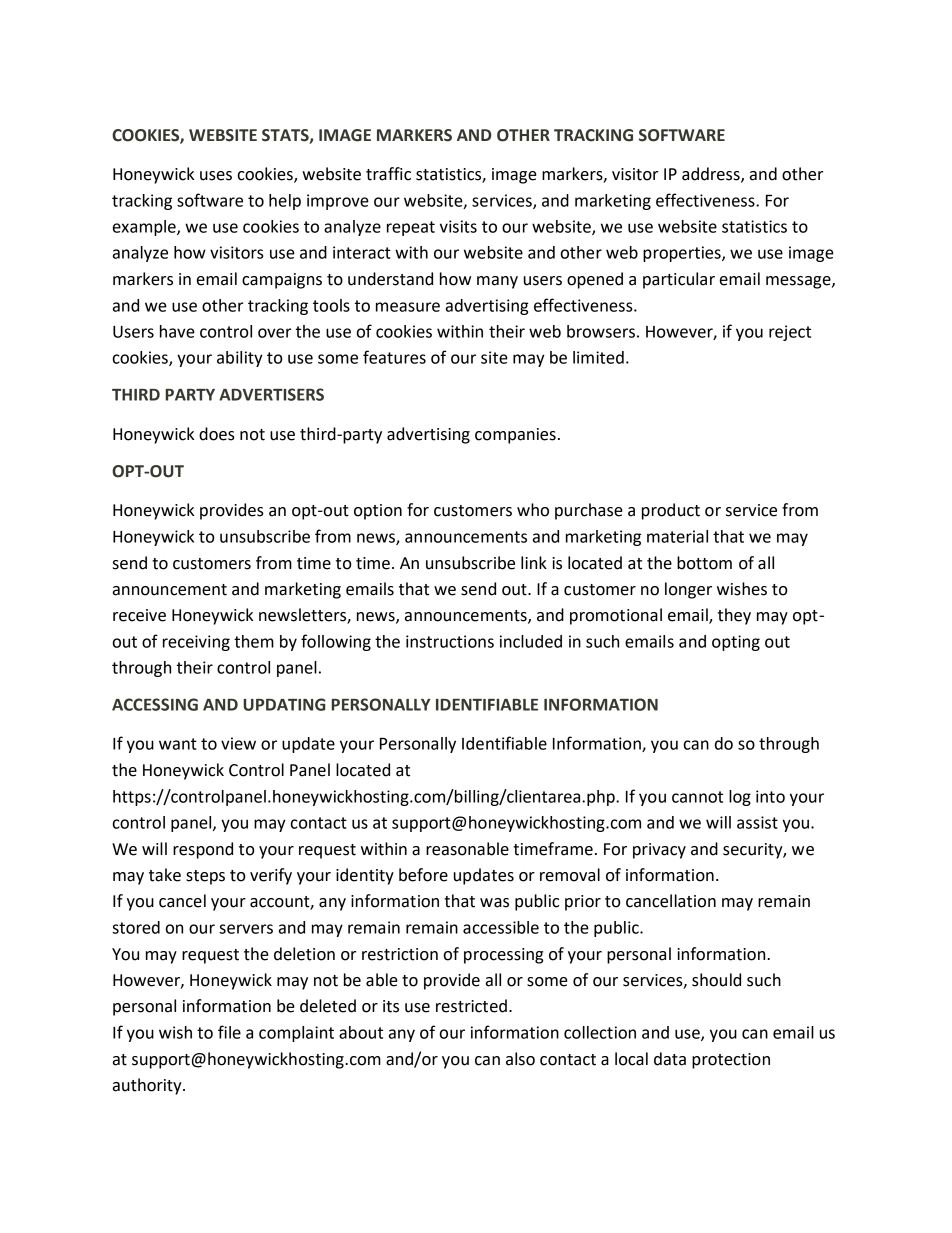 Image resolution: width=952 pixels, height=1233 pixels. I want to click on file, so click(229, 1032).
